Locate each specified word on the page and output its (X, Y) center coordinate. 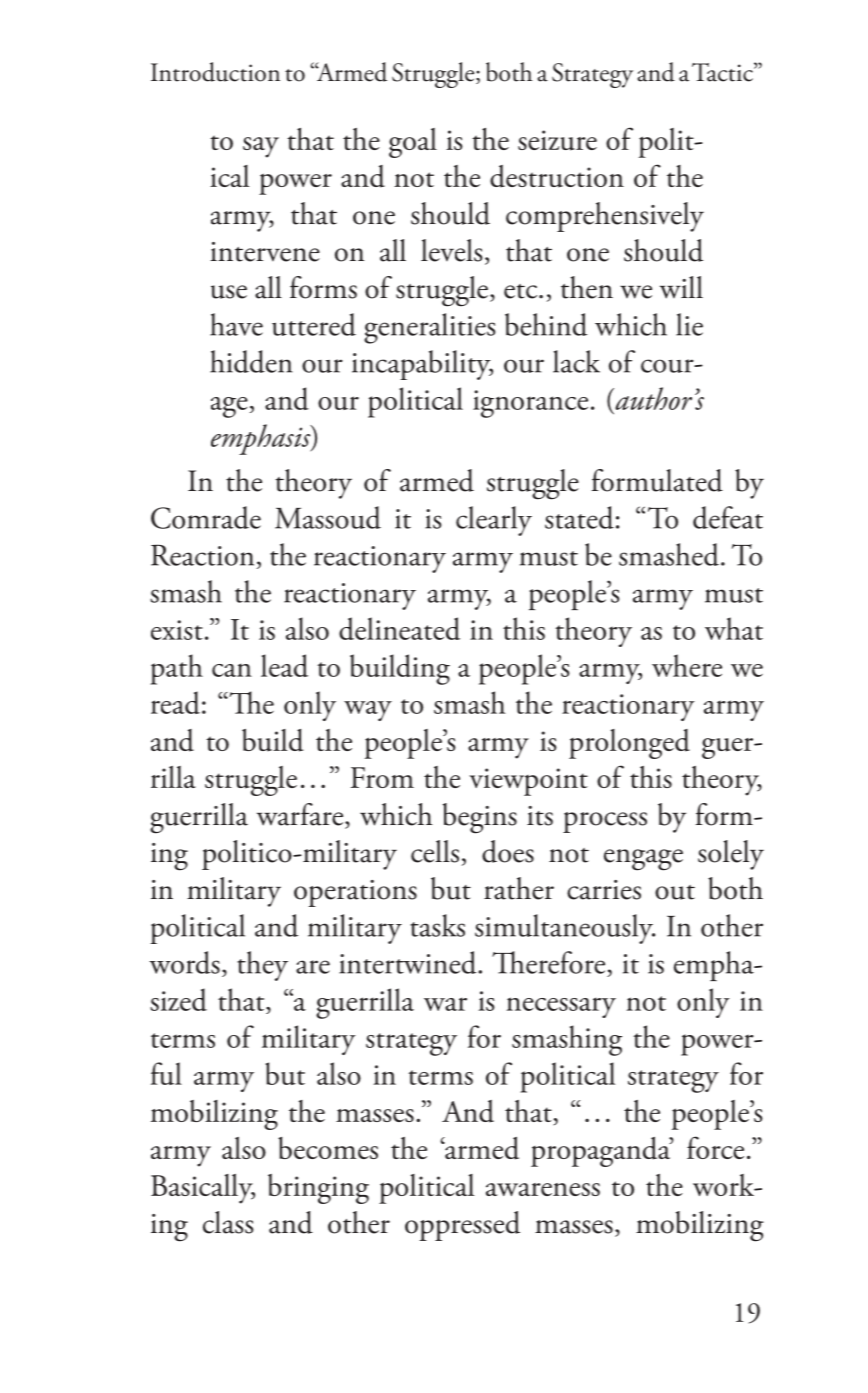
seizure (557, 140)
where (687, 665)
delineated (399, 628)
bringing (318, 1189)
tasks (437, 925)
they (262, 966)
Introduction (215, 72)
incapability (422, 365)
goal (413, 143)
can (232, 670)
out (675, 892)
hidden (251, 361)
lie (689, 324)
